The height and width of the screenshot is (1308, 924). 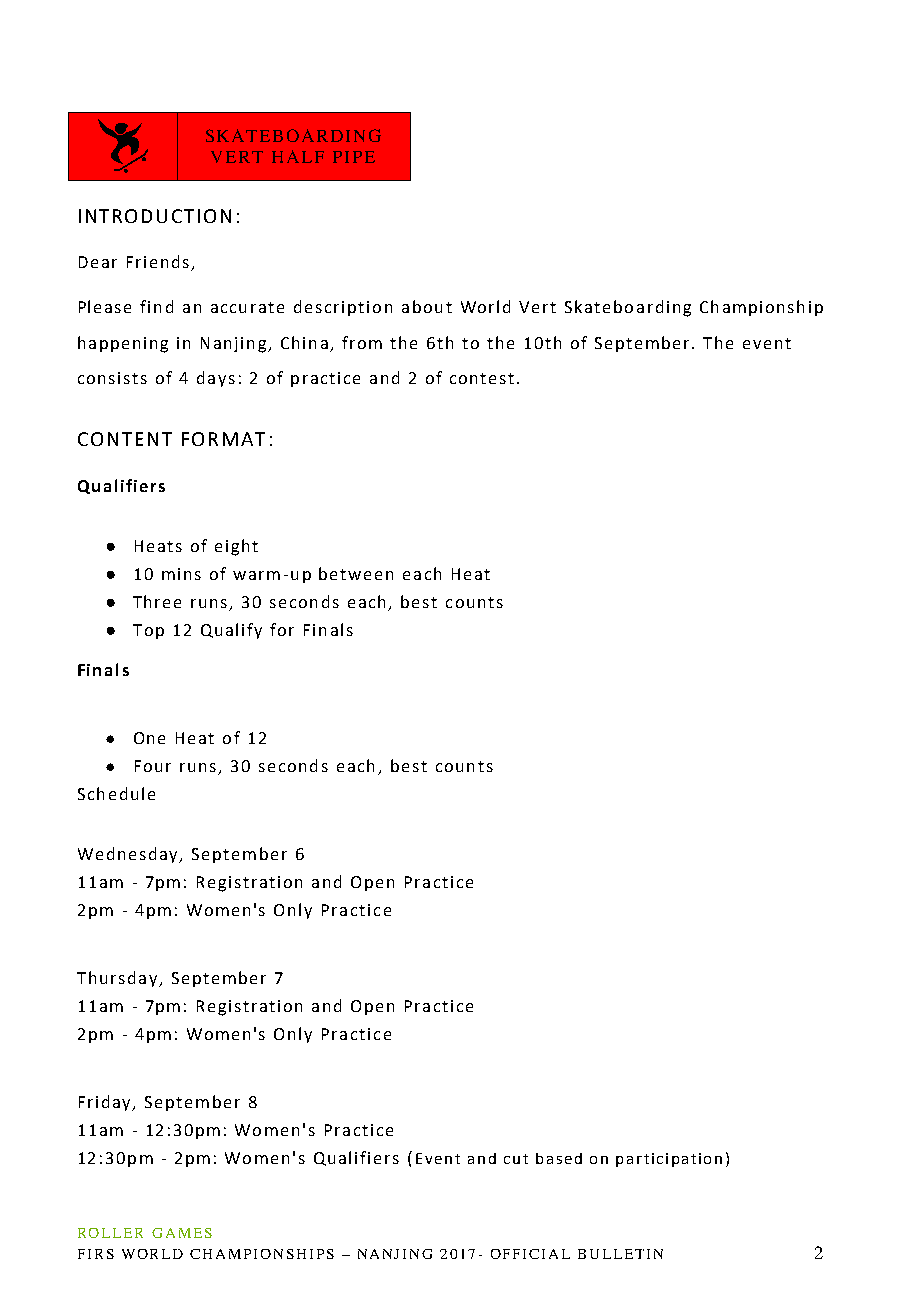 What do you see at coordinates (356, 573) in the screenshot?
I see `between` at bounding box center [356, 573].
